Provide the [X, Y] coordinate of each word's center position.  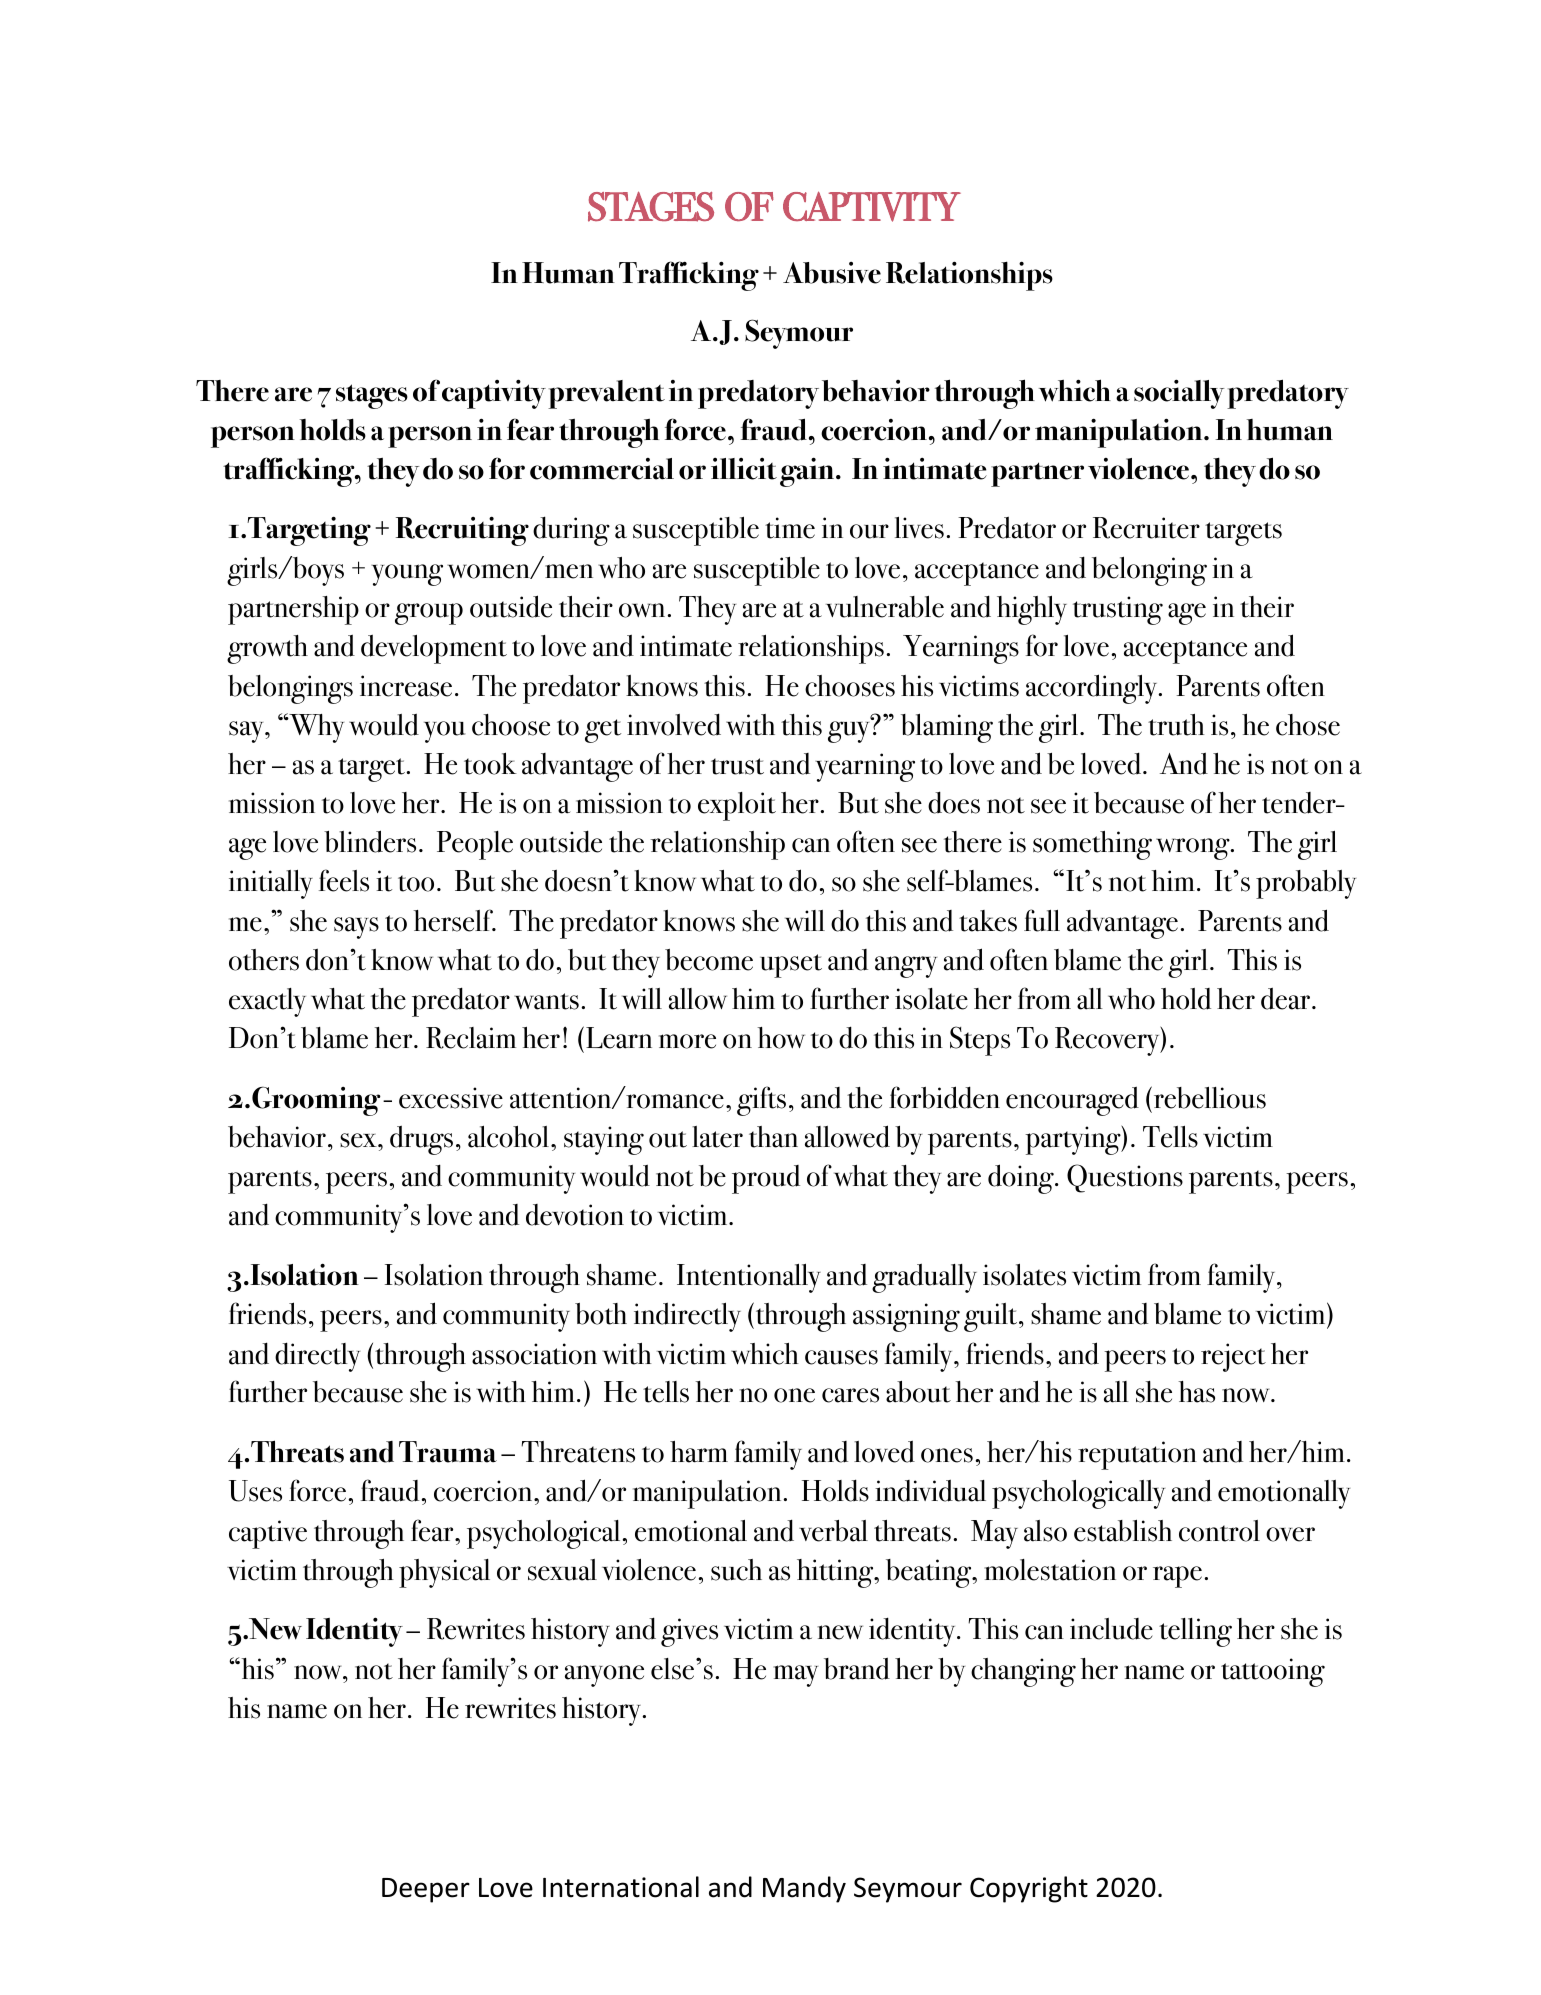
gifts [761, 1101]
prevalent [606, 394]
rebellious [1208, 1097]
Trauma [448, 1452]
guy [850, 731]
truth [1176, 725]
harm [699, 1452]
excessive [451, 1098]
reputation [1137, 1455]
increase [406, 686]
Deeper [426, 1890]
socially [1179, 394]
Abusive [832, 273]
